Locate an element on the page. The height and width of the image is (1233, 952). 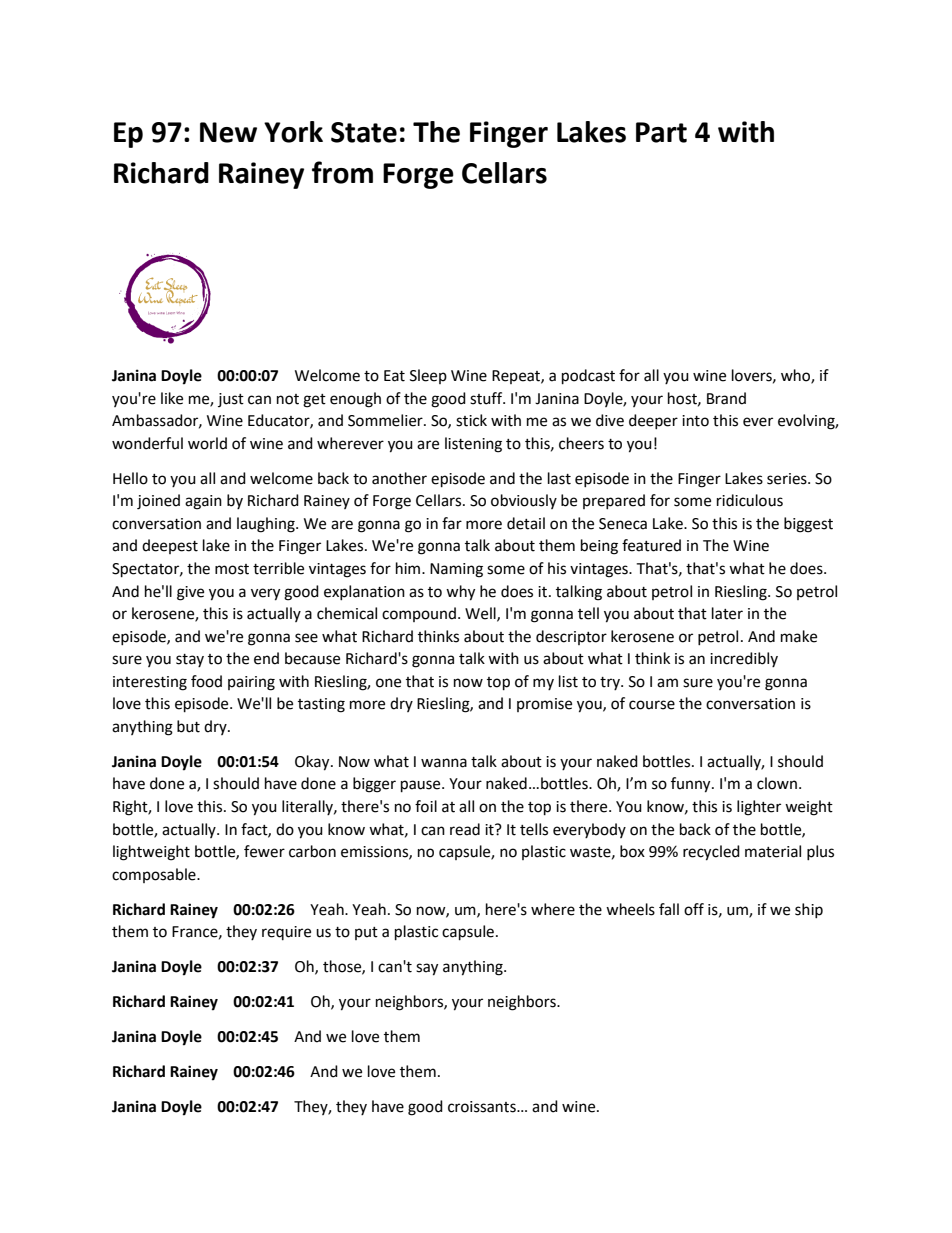
just is located at coordinates (231, 400).
